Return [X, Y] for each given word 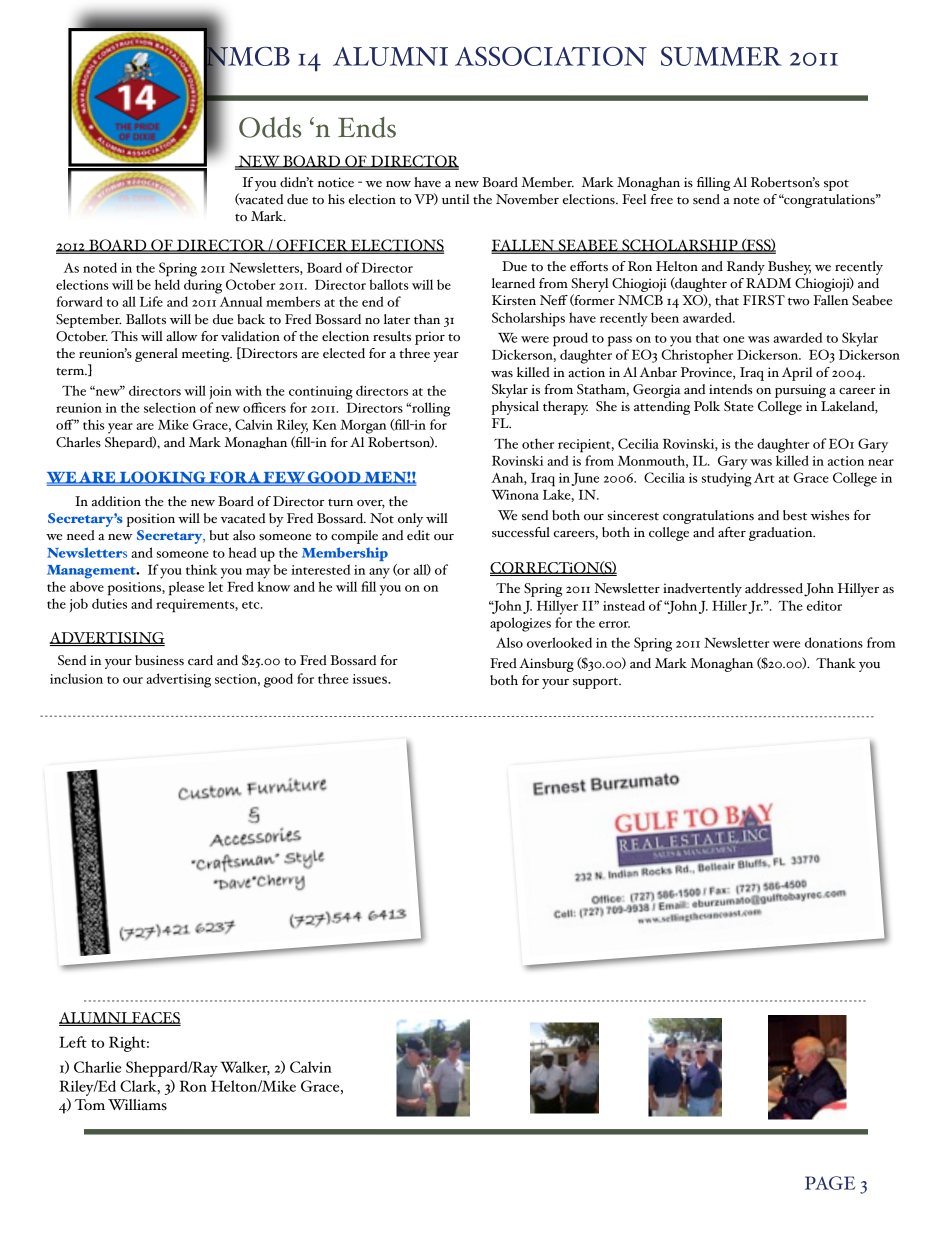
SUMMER [721, 56]
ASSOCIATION [551, 56]
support [597, 683]
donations [834, 642]
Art [764, 478]
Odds [270, 127]
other [538, 443]
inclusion [76, 678]
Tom [89, 1105]
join [220, 393]
